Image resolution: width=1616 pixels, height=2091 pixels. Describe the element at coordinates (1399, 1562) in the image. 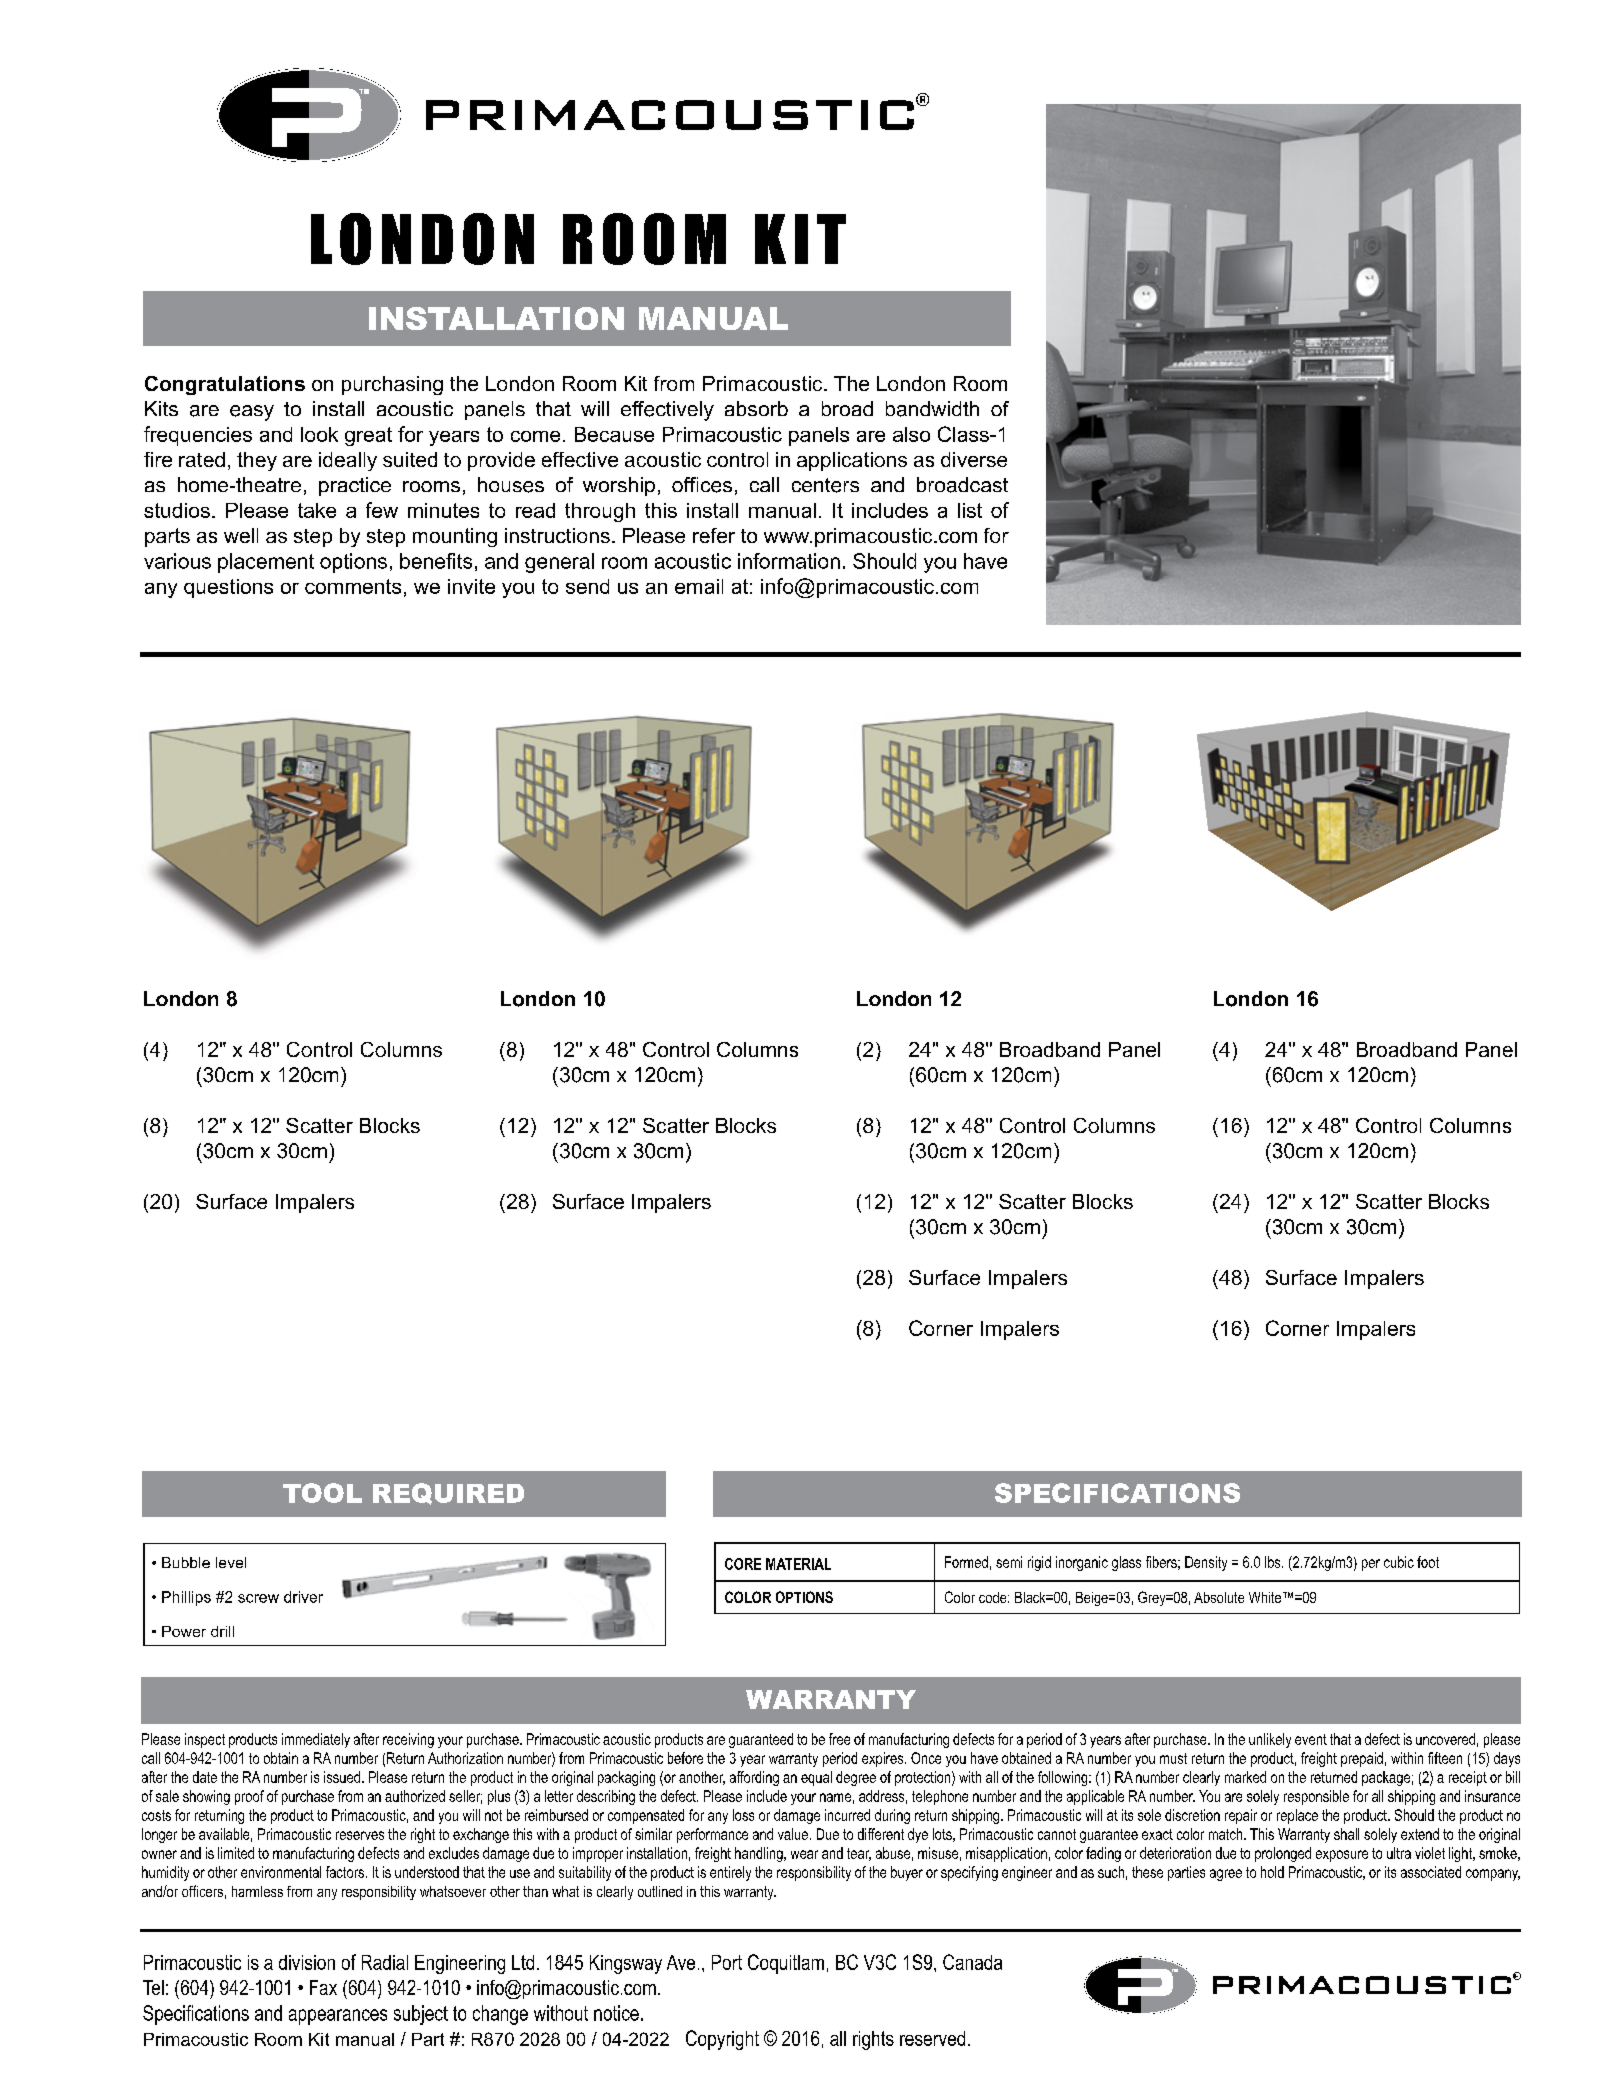

I see `cubic` at that location.
